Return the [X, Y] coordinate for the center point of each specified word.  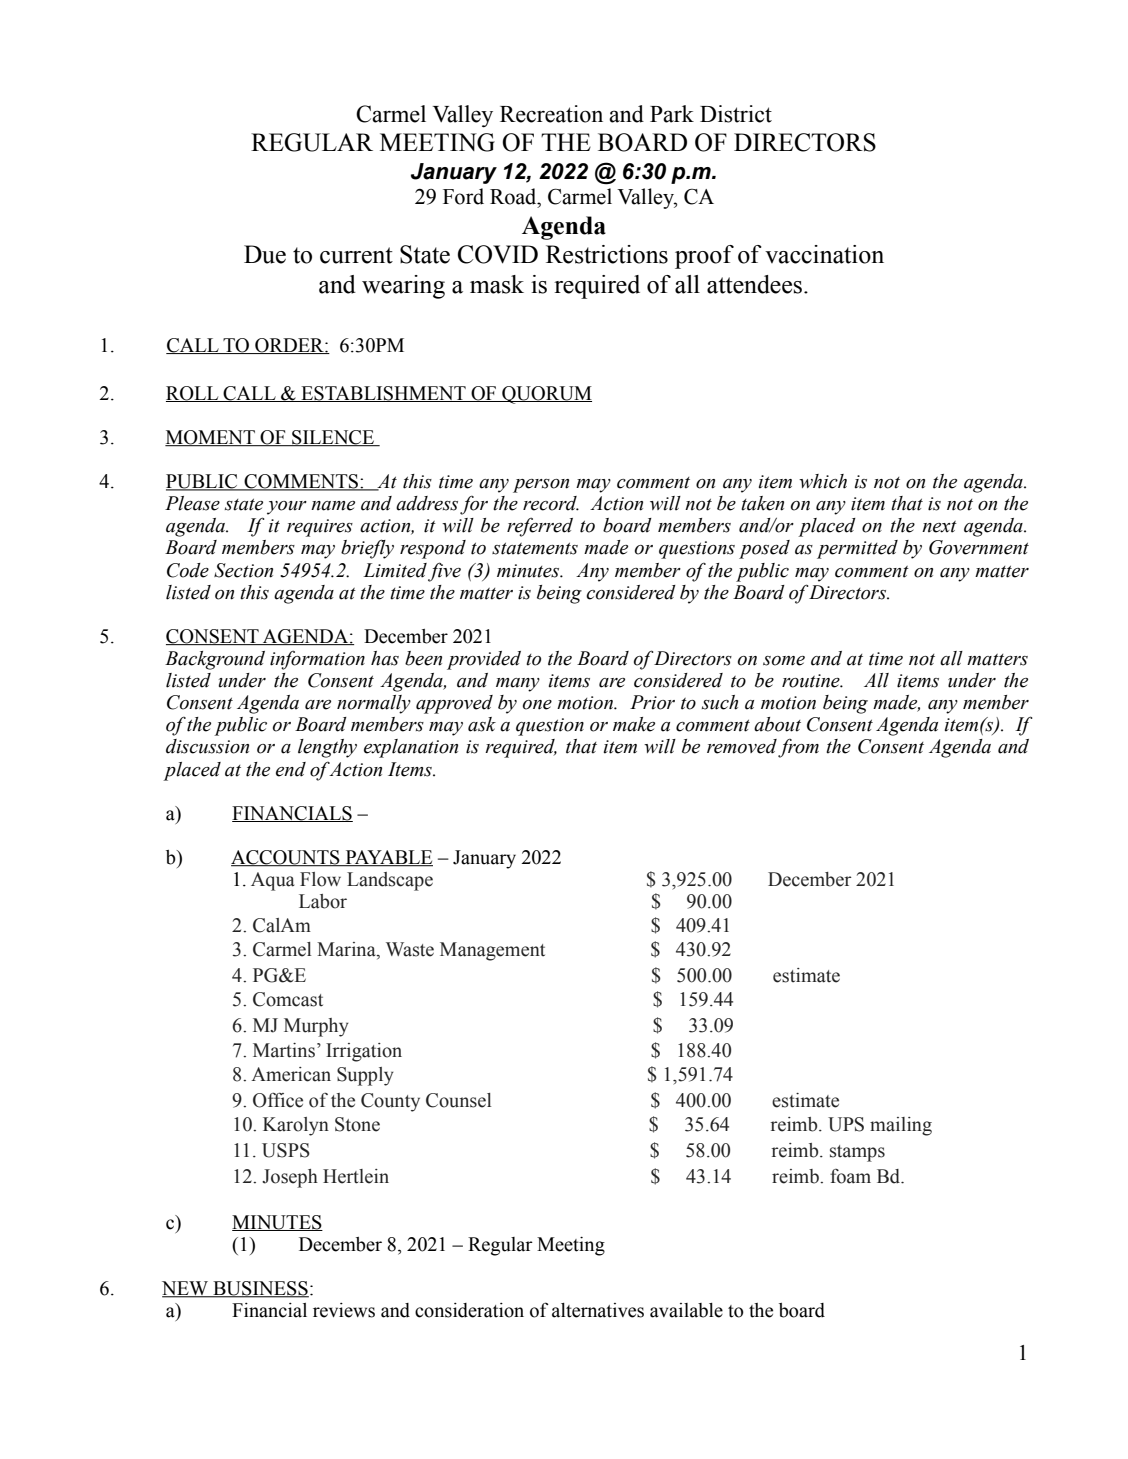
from [798, 748]
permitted [857, 549]
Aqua [272, 881]
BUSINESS [260, 1289]
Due [265, 254]
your [287, 508]
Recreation [551, 114]
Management [492, 951]
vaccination [824, 254]
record [551, 503]
